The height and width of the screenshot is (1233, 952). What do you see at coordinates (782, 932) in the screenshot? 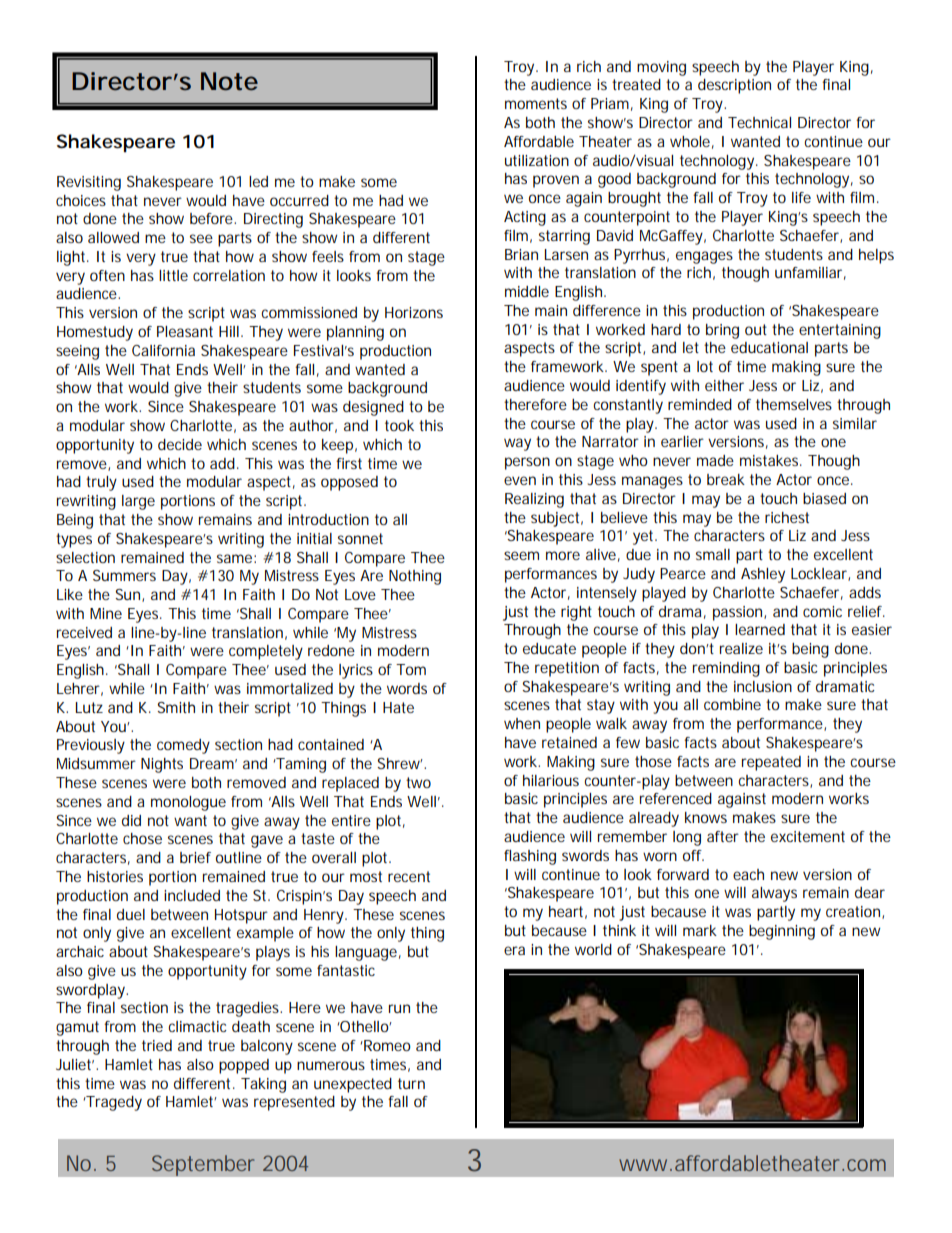
I see `beginning` at bounding box center [782, 932].
